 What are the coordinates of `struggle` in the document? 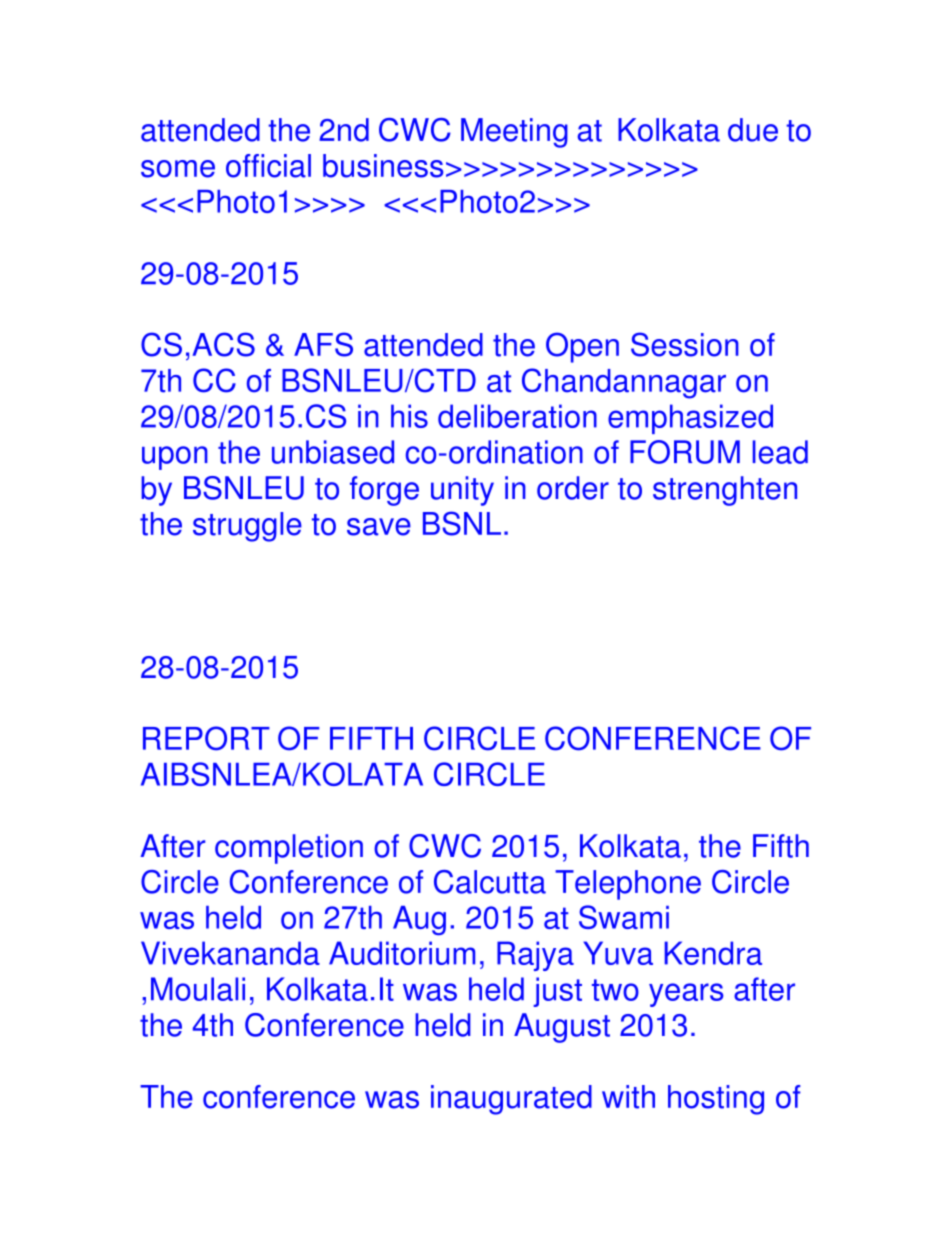 It's located at (247, 527).
